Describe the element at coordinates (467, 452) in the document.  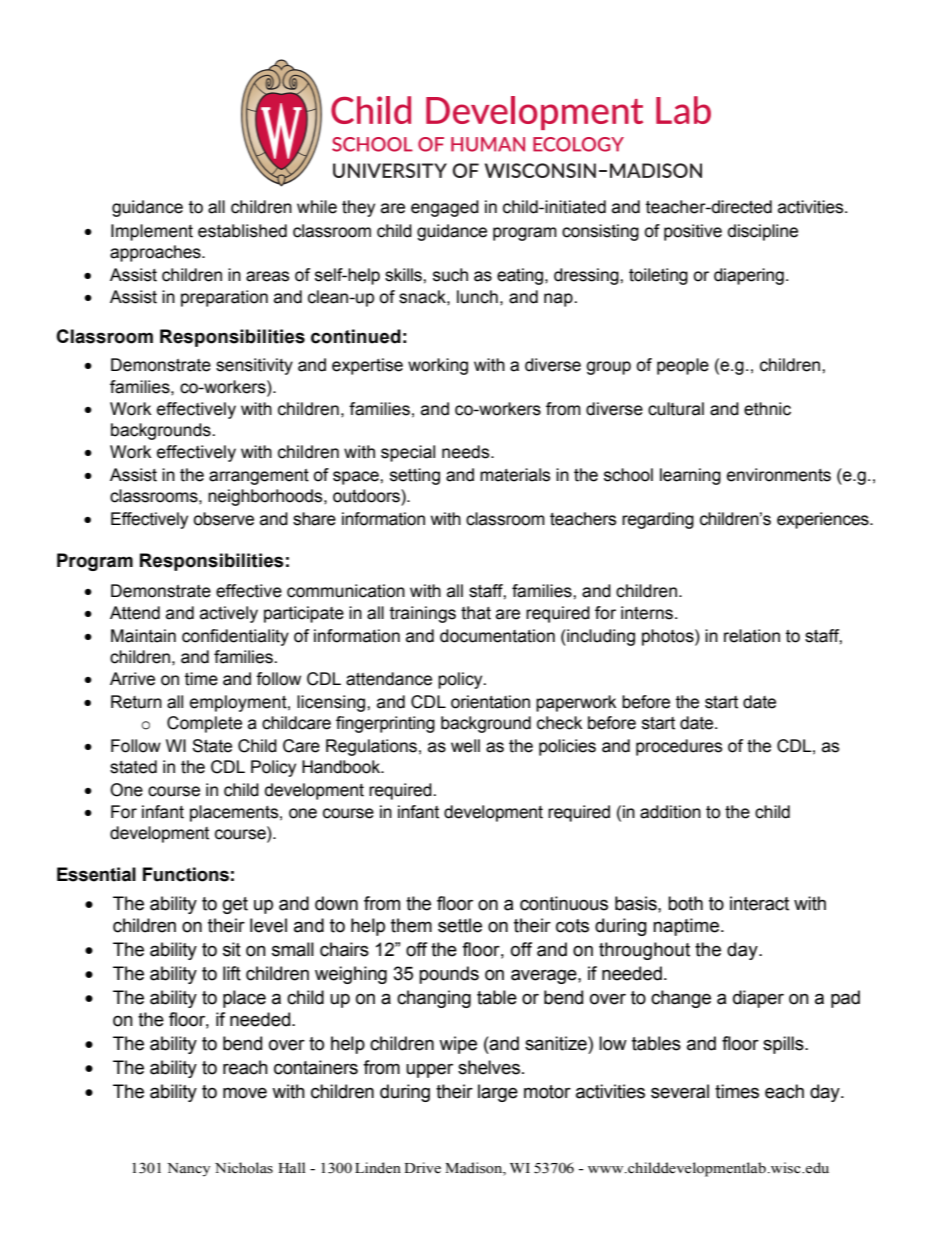
I see `needs` at that location.
